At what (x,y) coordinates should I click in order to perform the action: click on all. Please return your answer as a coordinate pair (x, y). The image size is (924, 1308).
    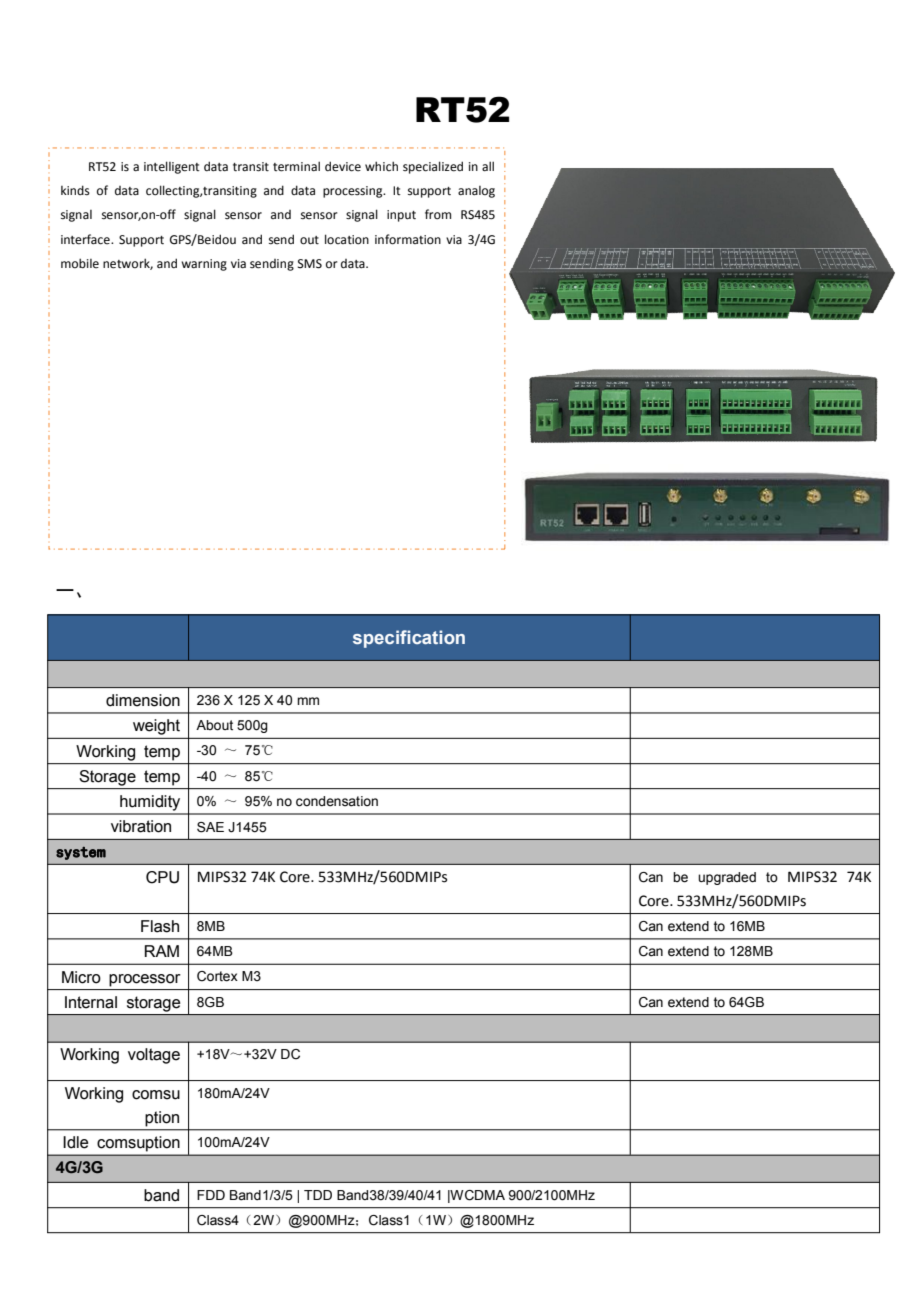
    Looking at the image, I should click on (488, 166).
